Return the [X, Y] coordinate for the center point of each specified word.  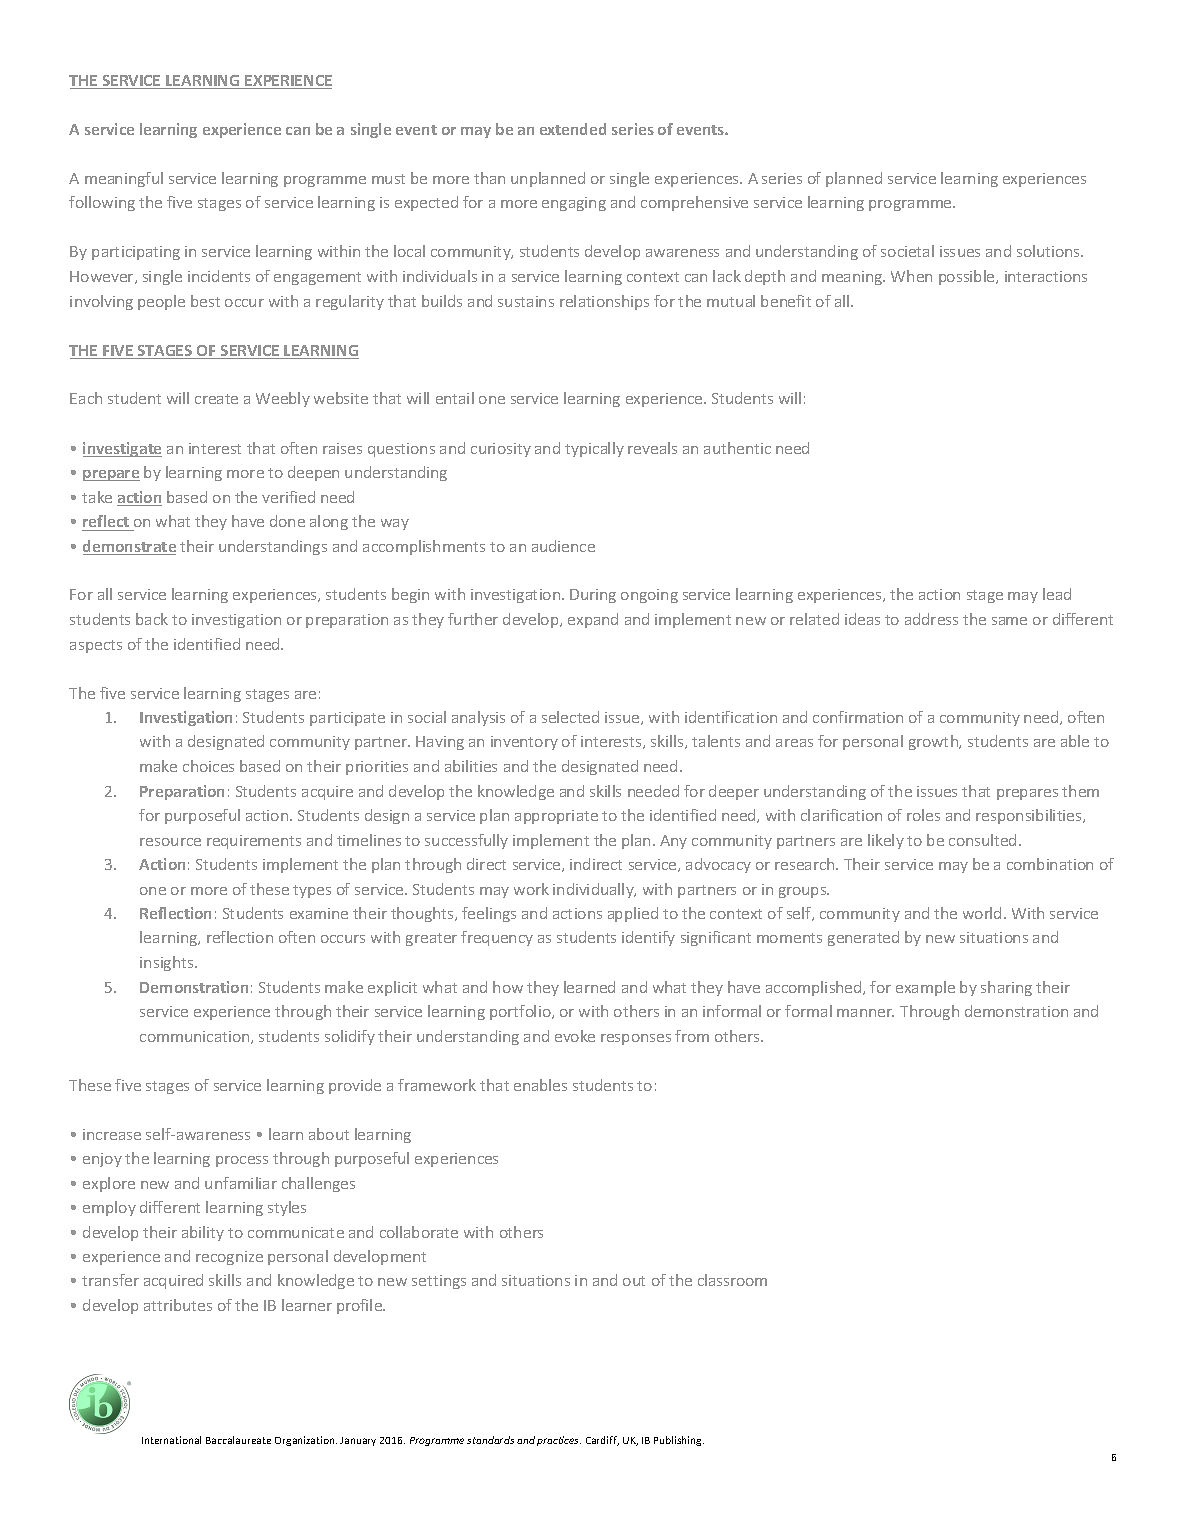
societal [907, 251]
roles [923, 815]
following [102, 203]
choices [208, 766]
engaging [574, 204]
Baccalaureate [238, 1440]
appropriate [556, 817]
